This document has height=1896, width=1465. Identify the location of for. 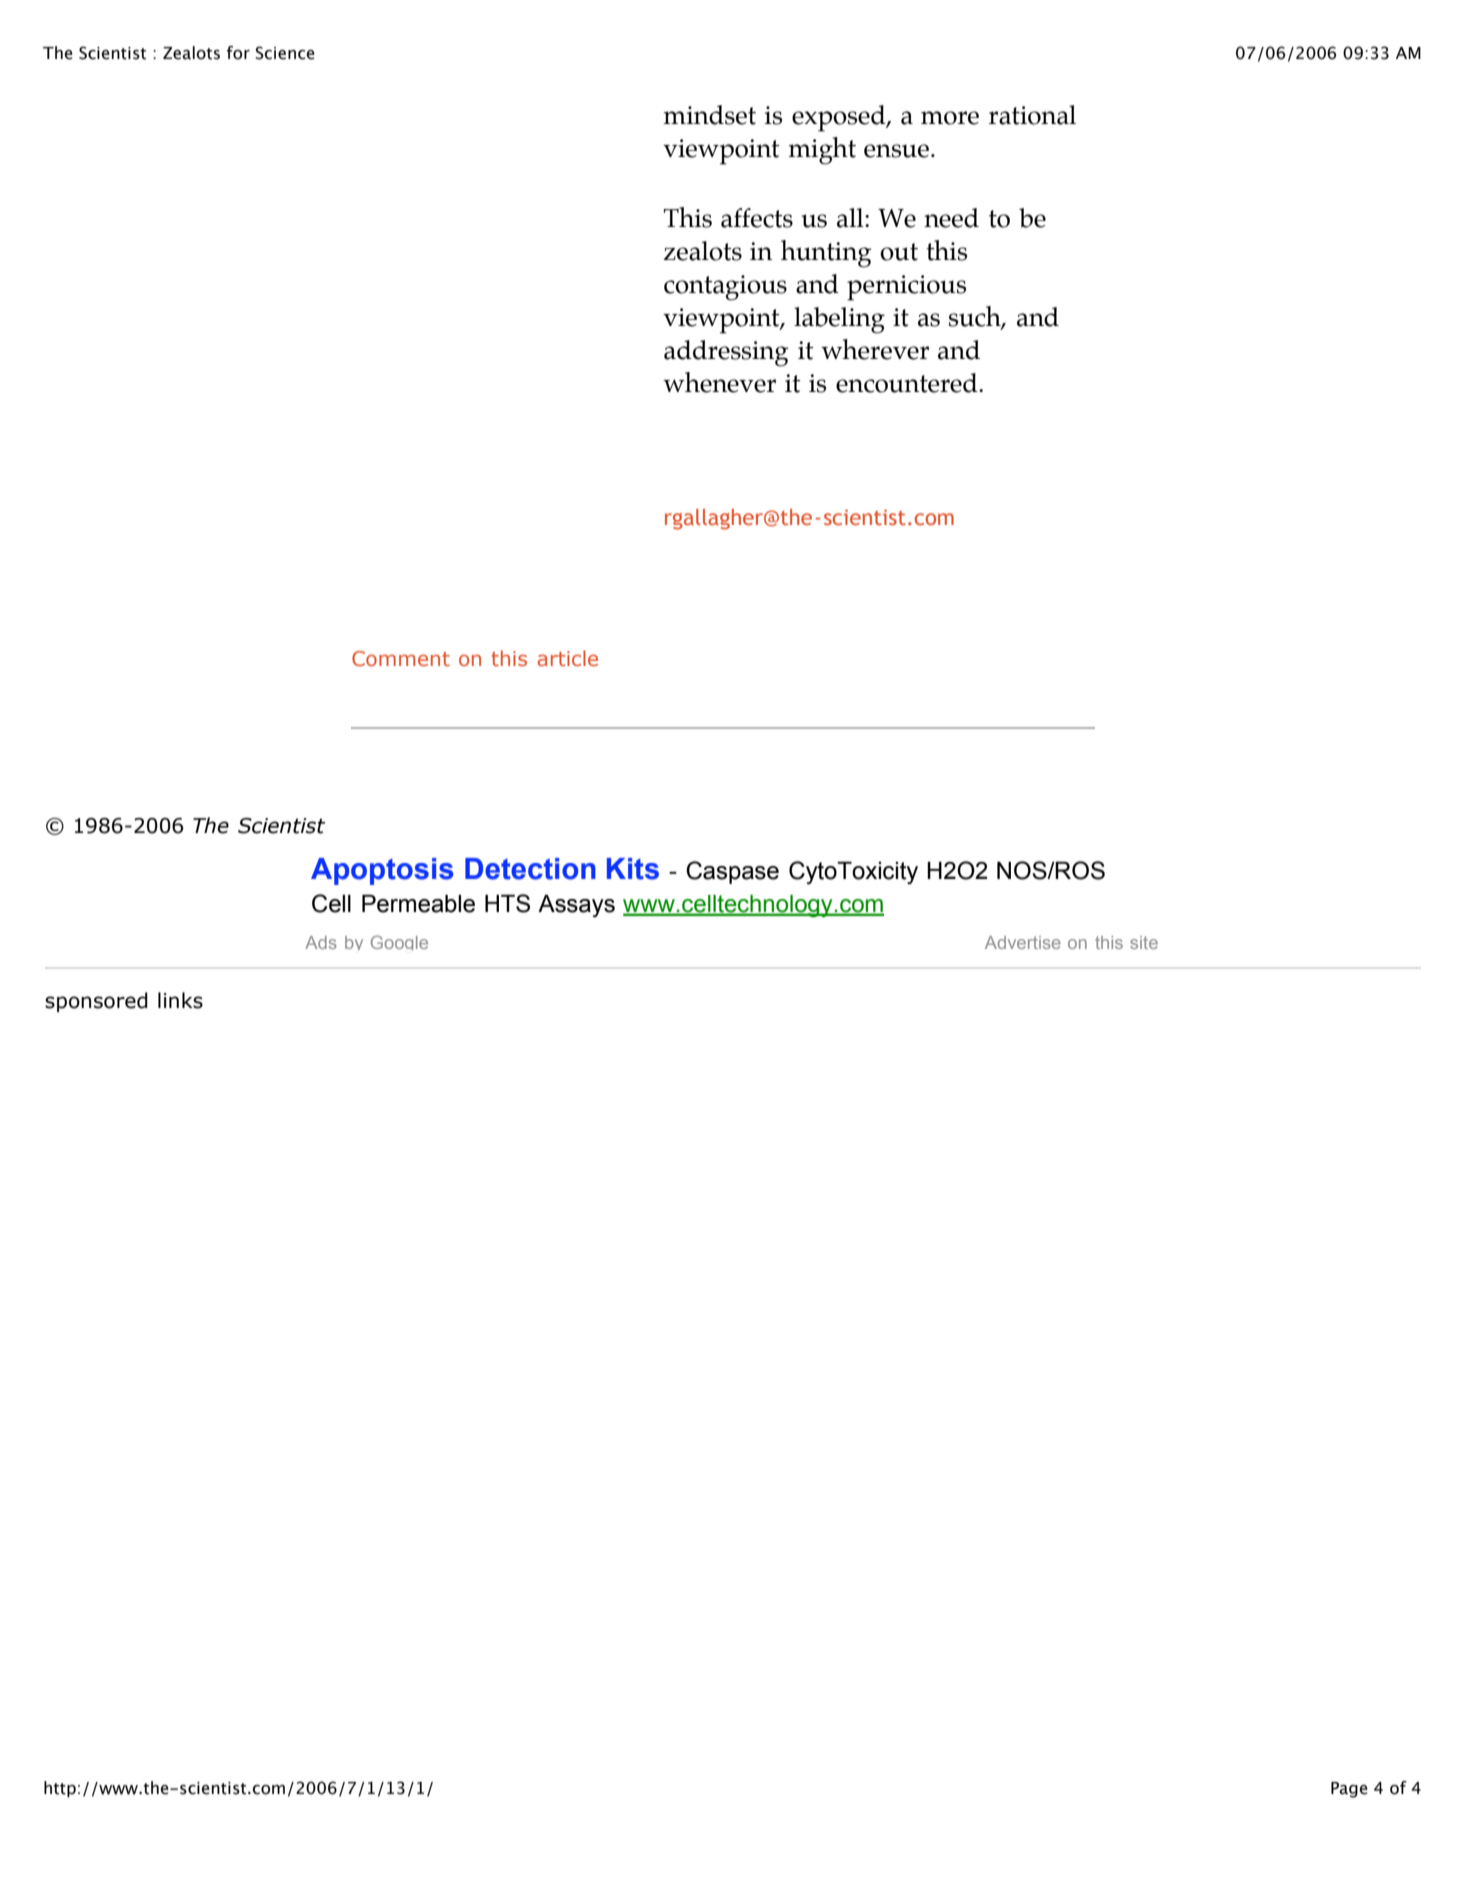
(238, 53).
